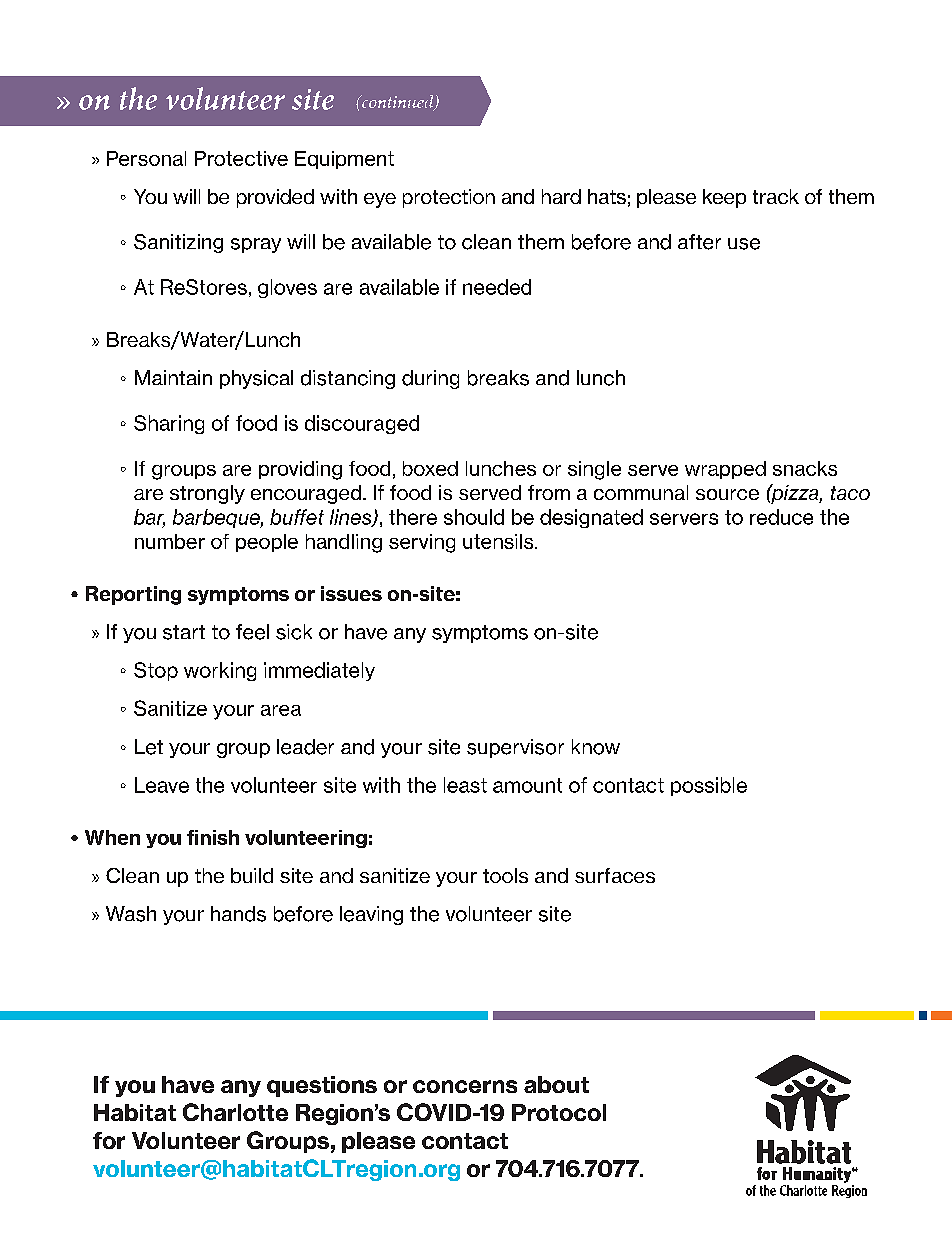 This document has width=952, height=1233. What do you see at coordinates (207, 494) in the document?
I see `strongly` at bounding box center [207, 494].
